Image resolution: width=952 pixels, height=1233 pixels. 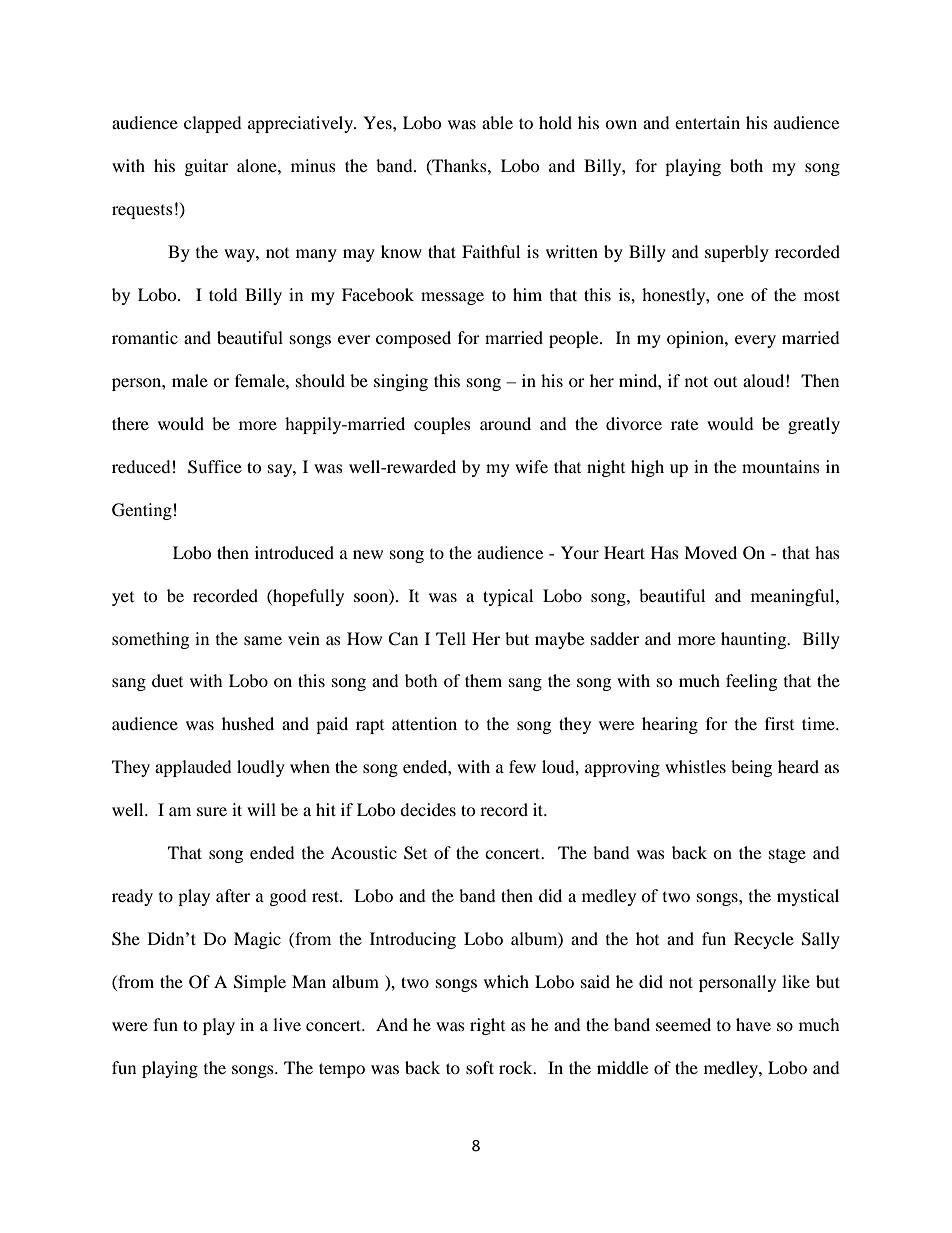 I want to click on clapped, so click(x=213, y=124).
